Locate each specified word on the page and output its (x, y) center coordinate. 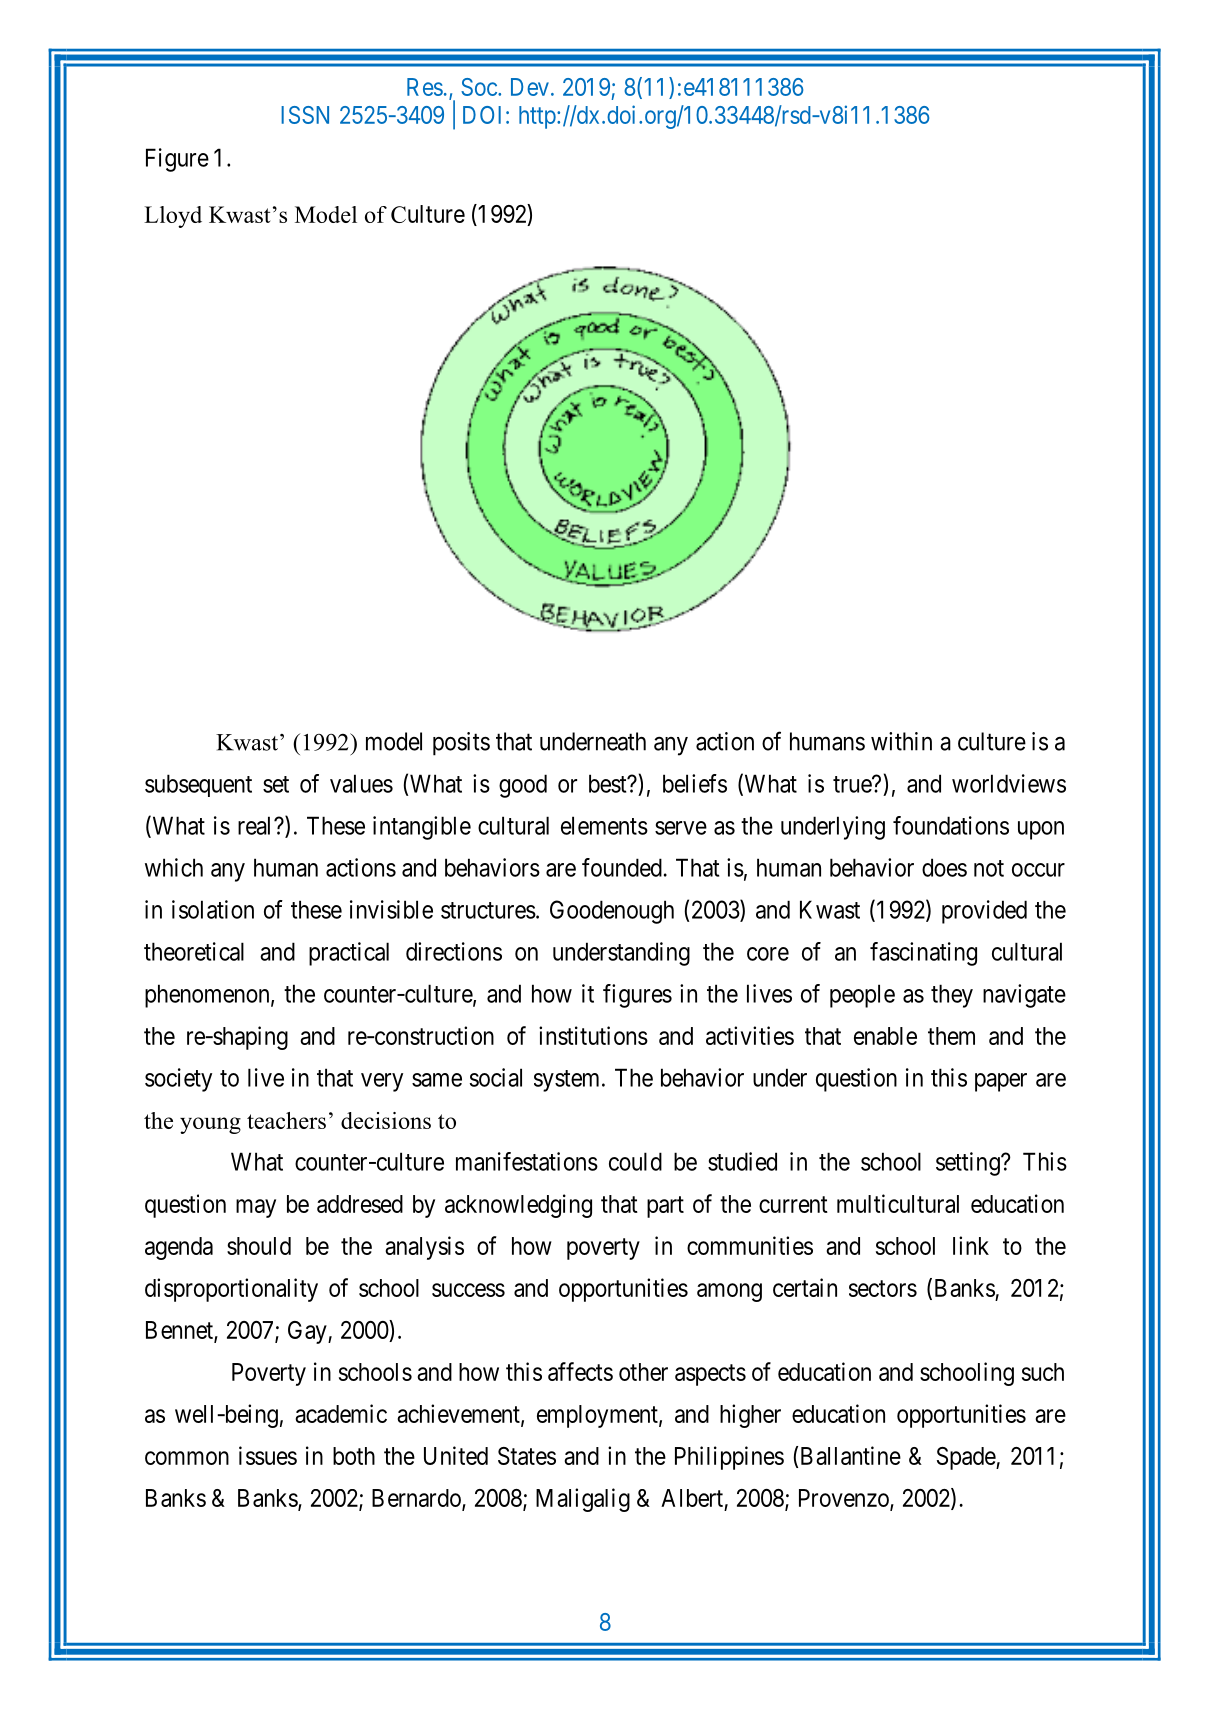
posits (461, 744)
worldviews (1009, 783)
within (901, 741)
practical (349, 954)
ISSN (305, 115)
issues (268, 1455)
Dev (530, 87)
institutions (593, 1035)
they (952, 996)
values (361, 783)
